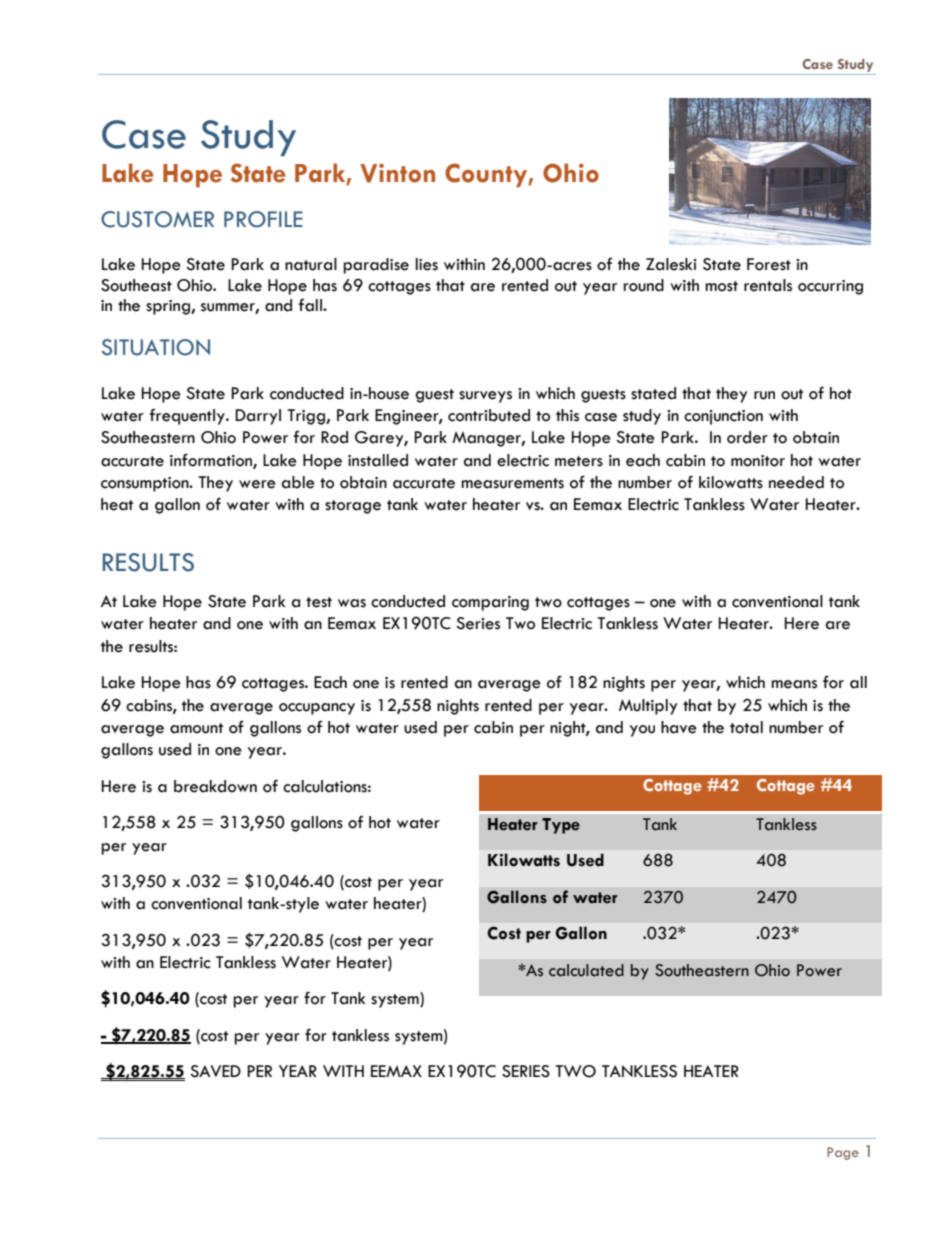 The height and width of the page is (1233, 952). I want to click on contributed, so click(489, 415).
